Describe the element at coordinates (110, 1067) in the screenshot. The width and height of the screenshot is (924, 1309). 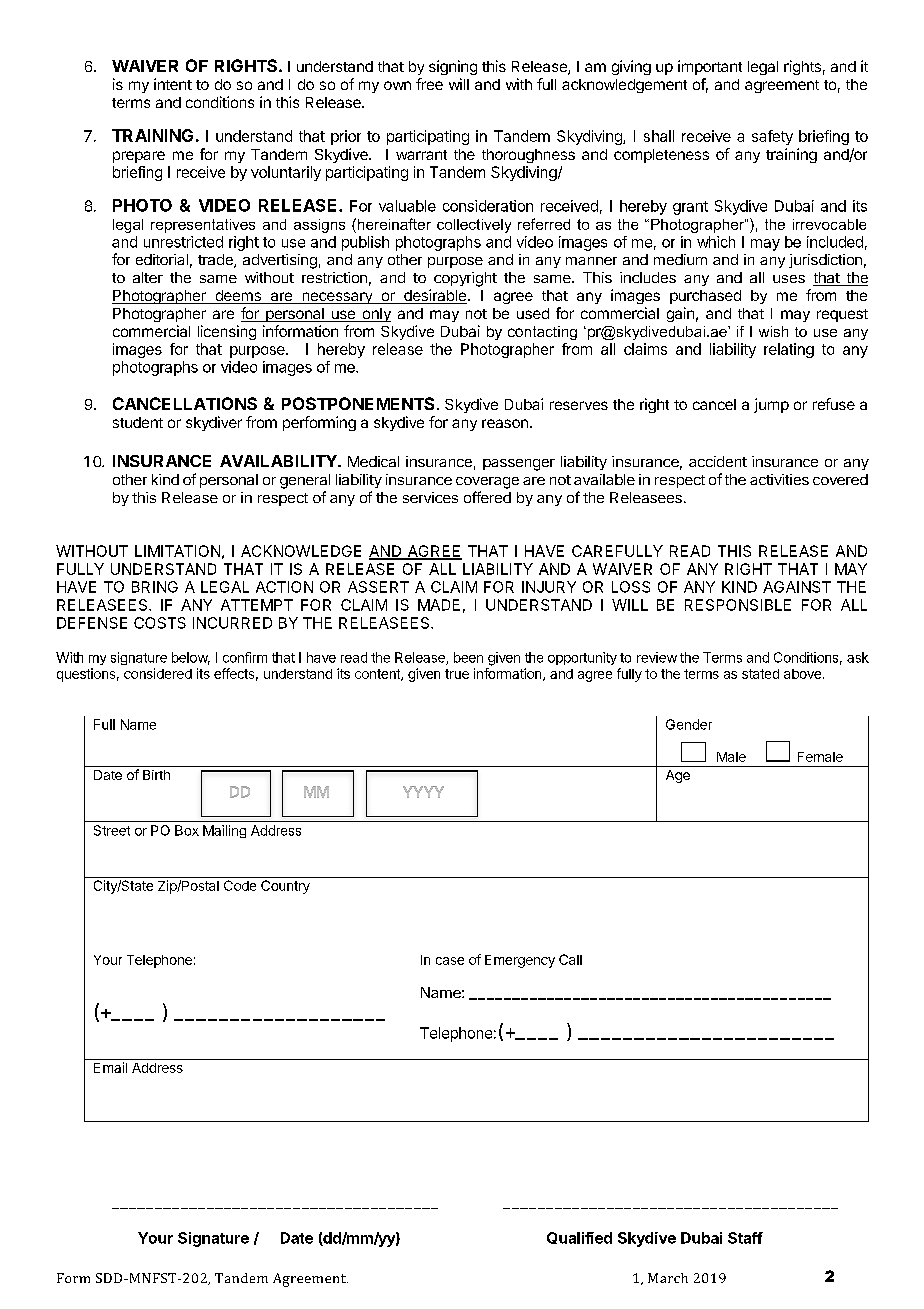
I see `Email` at that location.
